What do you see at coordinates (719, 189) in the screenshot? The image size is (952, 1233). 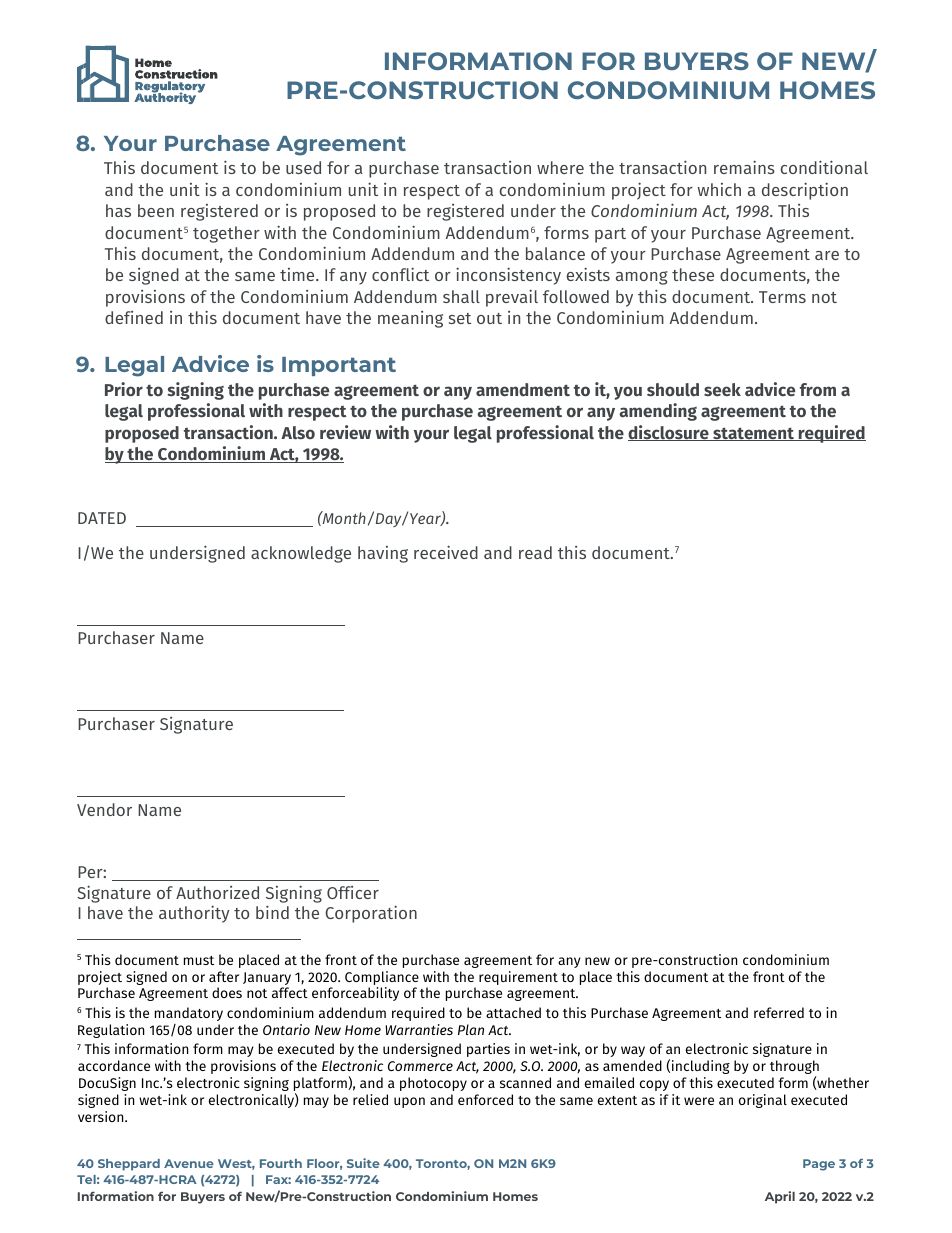 I see `which` at bounding box center [719, 189].
